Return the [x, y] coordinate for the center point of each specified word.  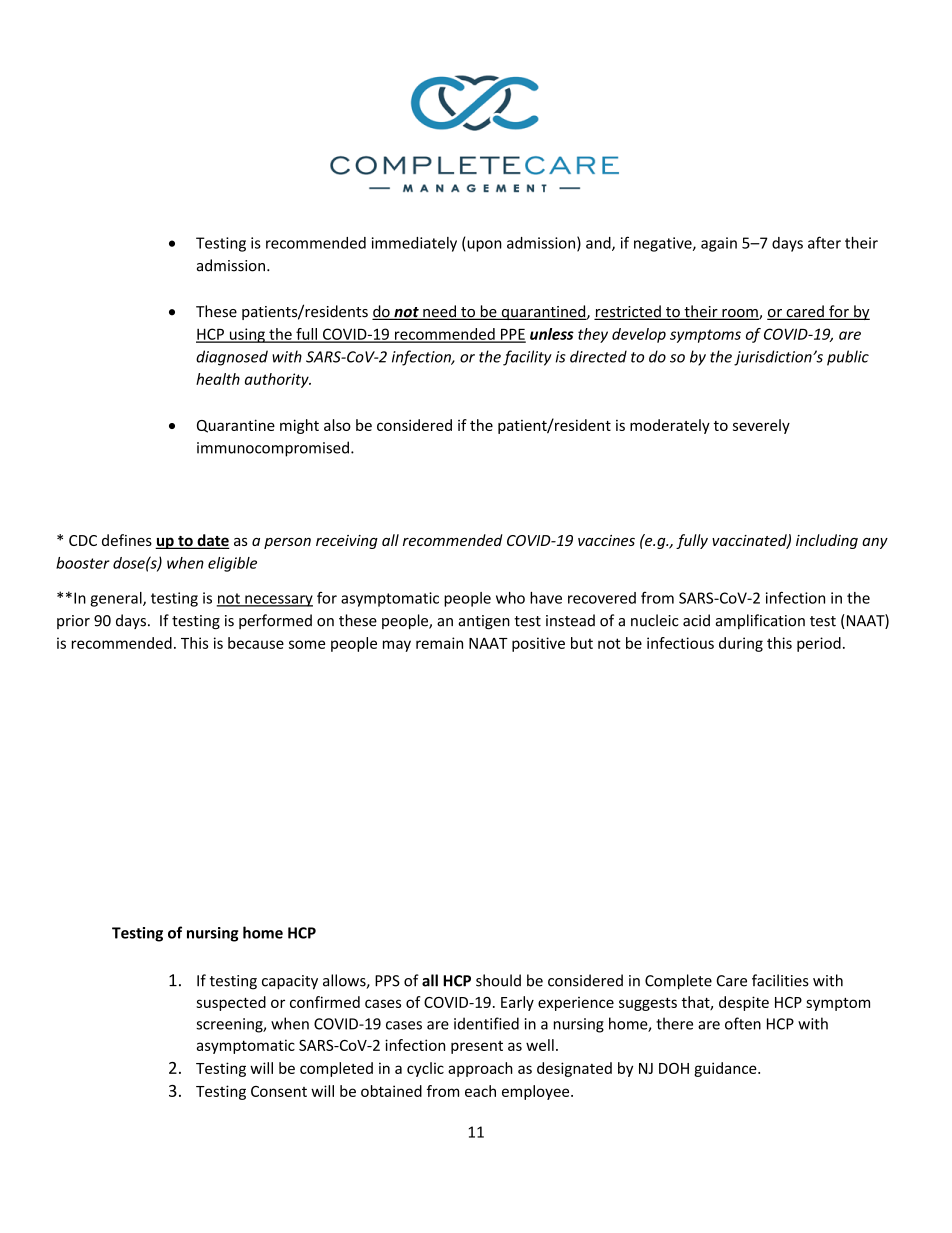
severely [761, 426]
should [498, 980]
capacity [290, 982]
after [824, 242]
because [256, 643]
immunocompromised [273, 449]
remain [439, 643]
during [741, 644]
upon [483, 246]
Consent [279, 1091]
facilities [780, 980]
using [247, 335]
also [337, 425]
